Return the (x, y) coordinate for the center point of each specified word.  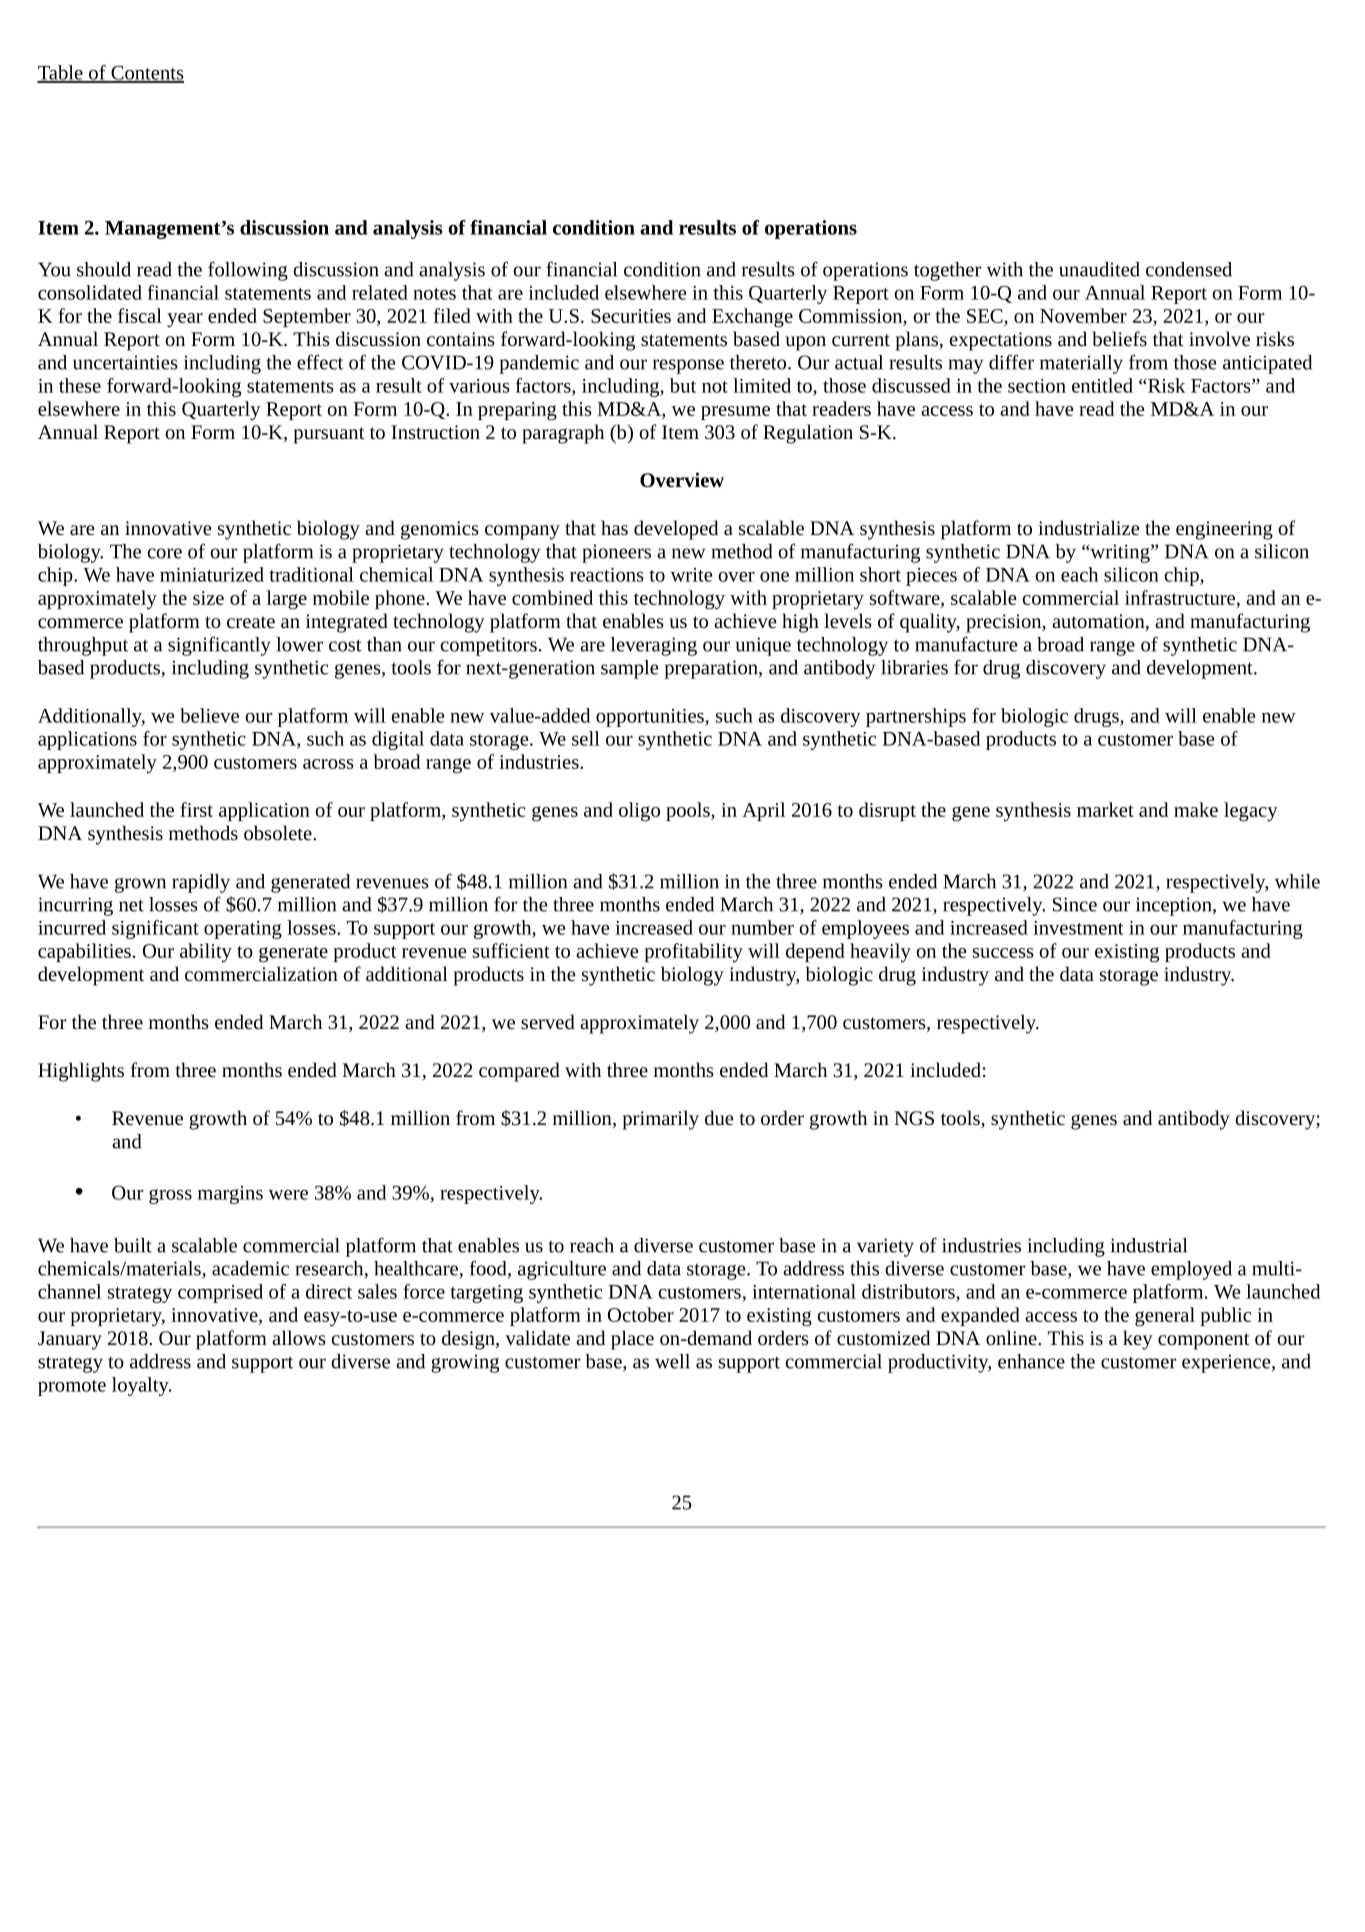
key (1138, 1340)
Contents (146, 74)
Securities (631, 316)
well (672, 1361)
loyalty (141, 1386)
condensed (1189, 269)
